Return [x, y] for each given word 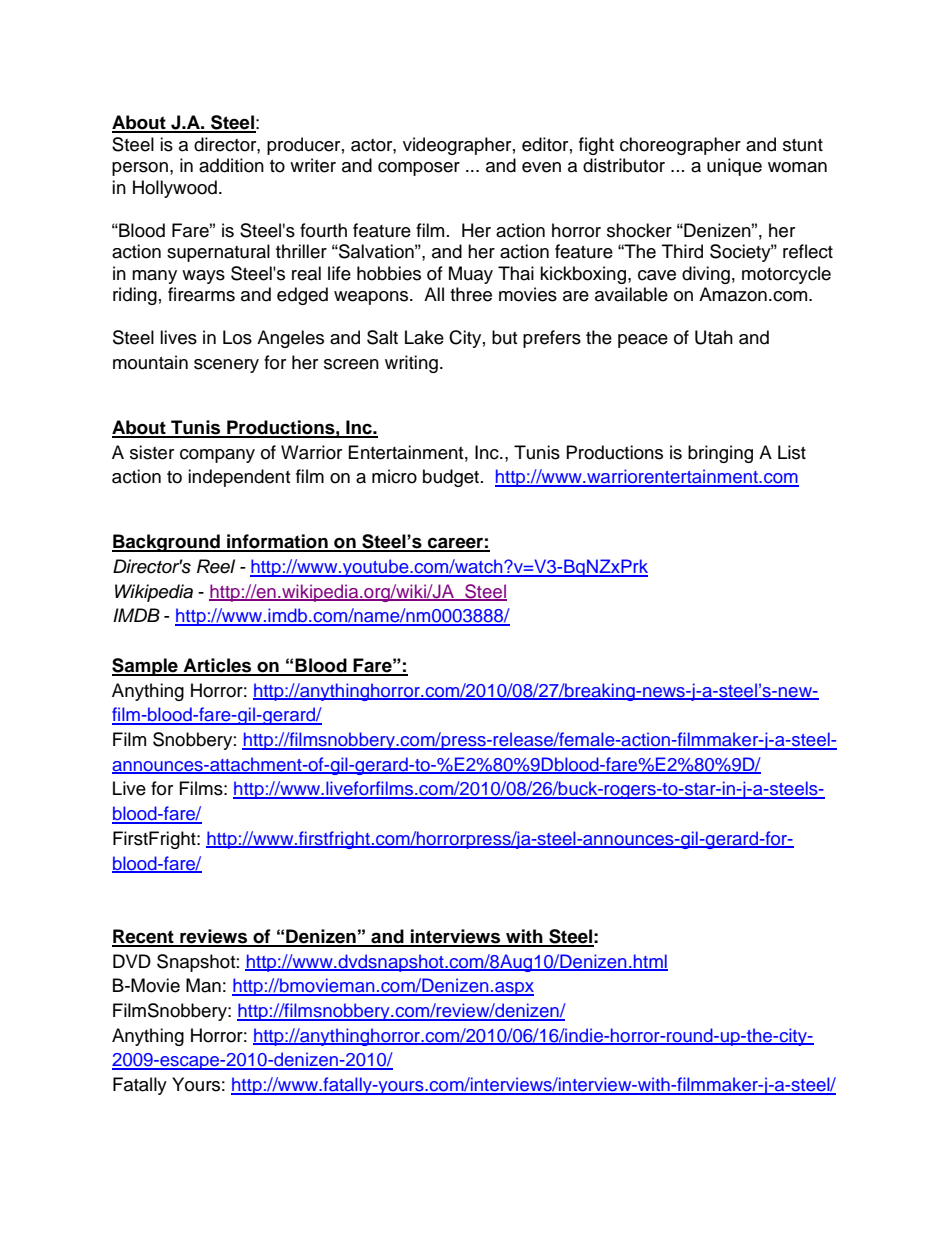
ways [203, 277]
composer [419, 169]
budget [451, 478]
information [277, 542]
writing [411, 364]
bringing [720, 454]
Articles [217, 666]
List [792, 452]
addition [231, 165]
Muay [471, 275]
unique [734, 167]
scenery [226, 366]
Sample [146, 667]
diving [706, 275]
